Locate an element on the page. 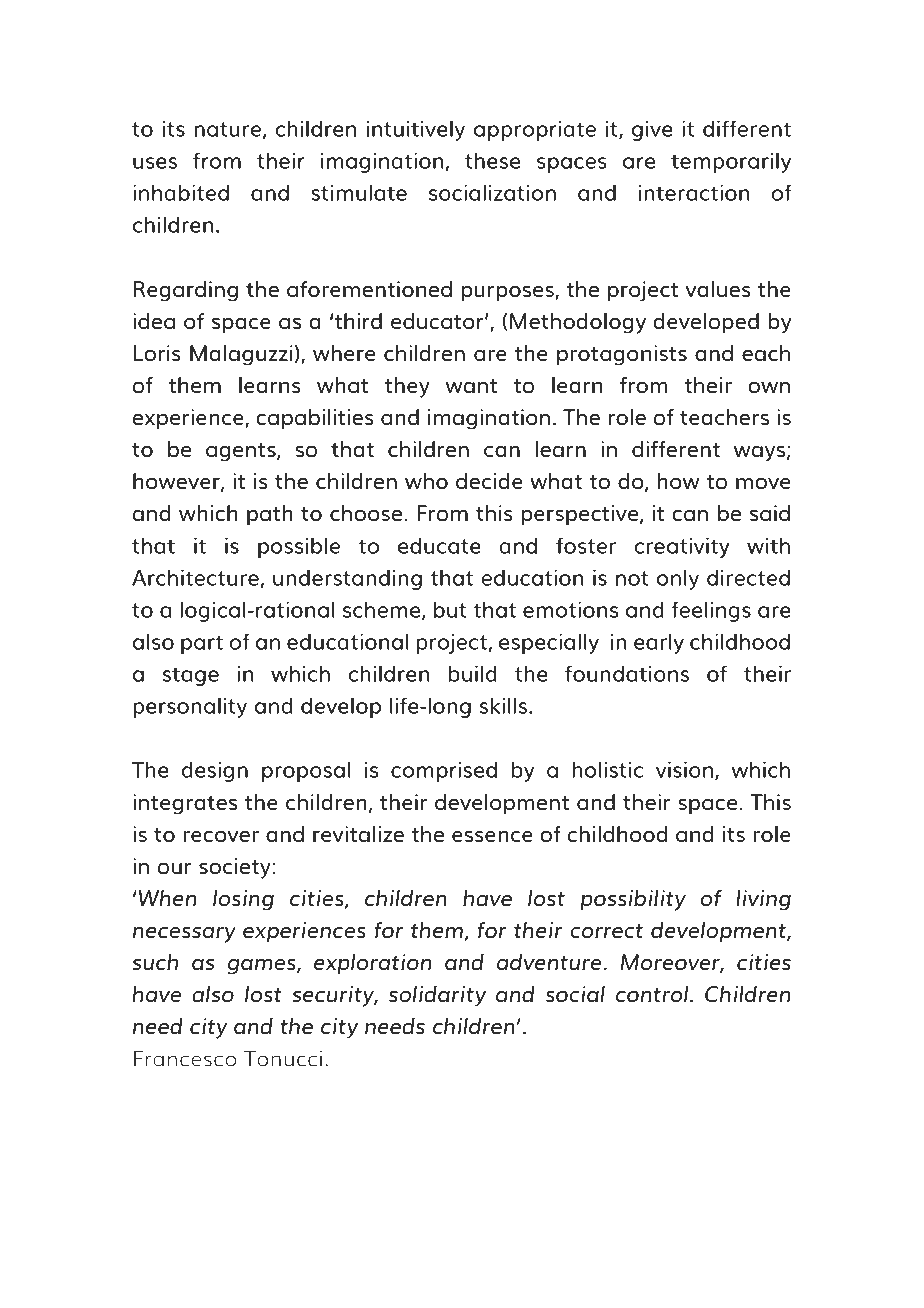  these is located at coordinates (492, 160).
